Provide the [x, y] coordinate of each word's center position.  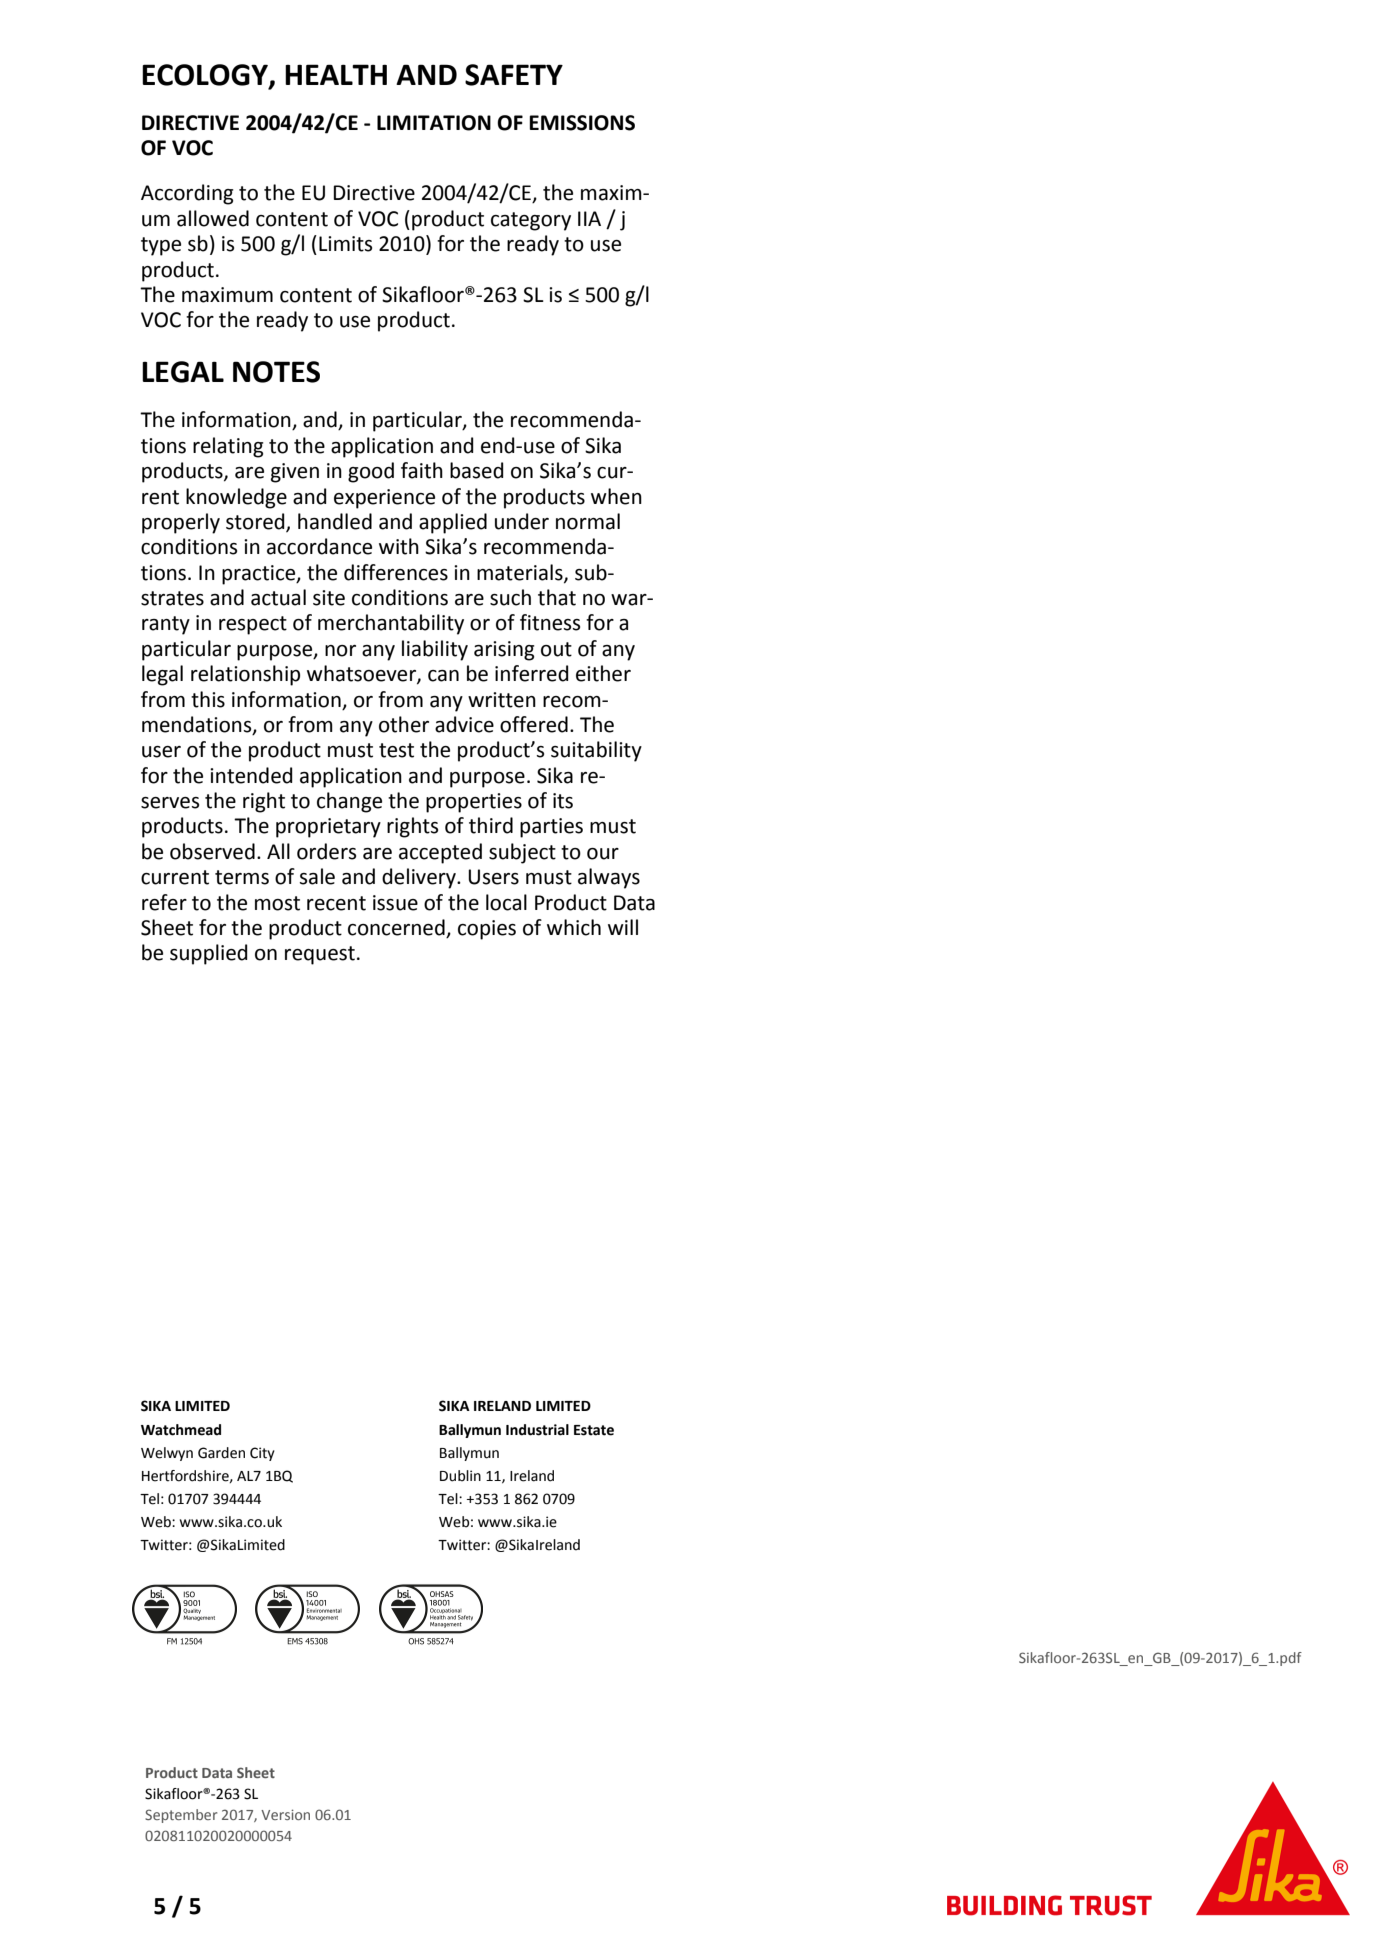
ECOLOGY [206, 76]
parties [551, 828]
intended [251, 775]
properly [181, 523]
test [396, 750]
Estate [594, 1430]
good [371, 472]
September [181, 1816]
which [574, 927]
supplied [209, 954]
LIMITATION [434, 123]
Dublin [460, 1476]
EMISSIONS [582, 123]
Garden [221, 1453]
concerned [397, 928]
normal [588, 521]
